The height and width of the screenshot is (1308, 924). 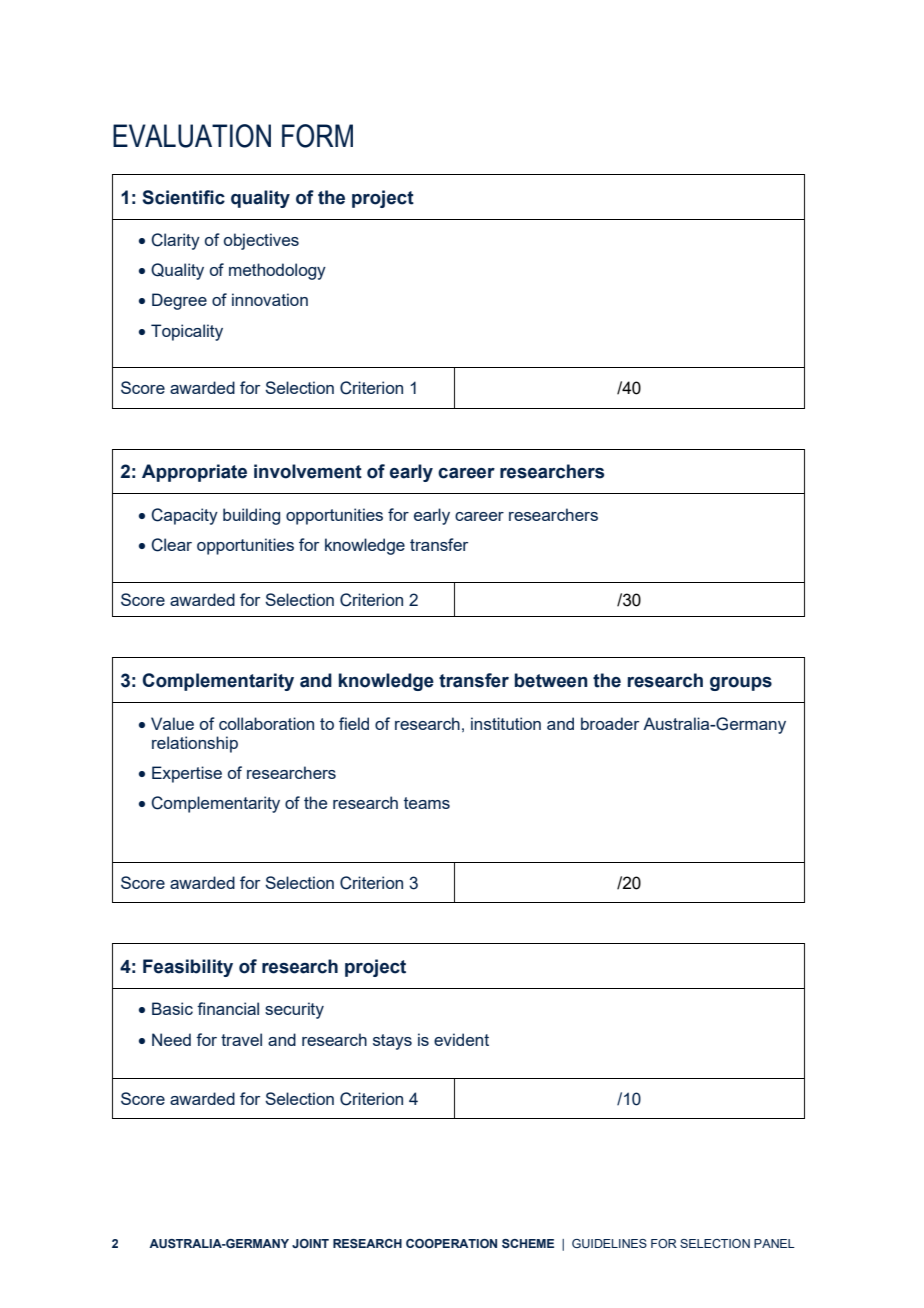 I want to click on EVALUATION, so click(x=192, y=136).
